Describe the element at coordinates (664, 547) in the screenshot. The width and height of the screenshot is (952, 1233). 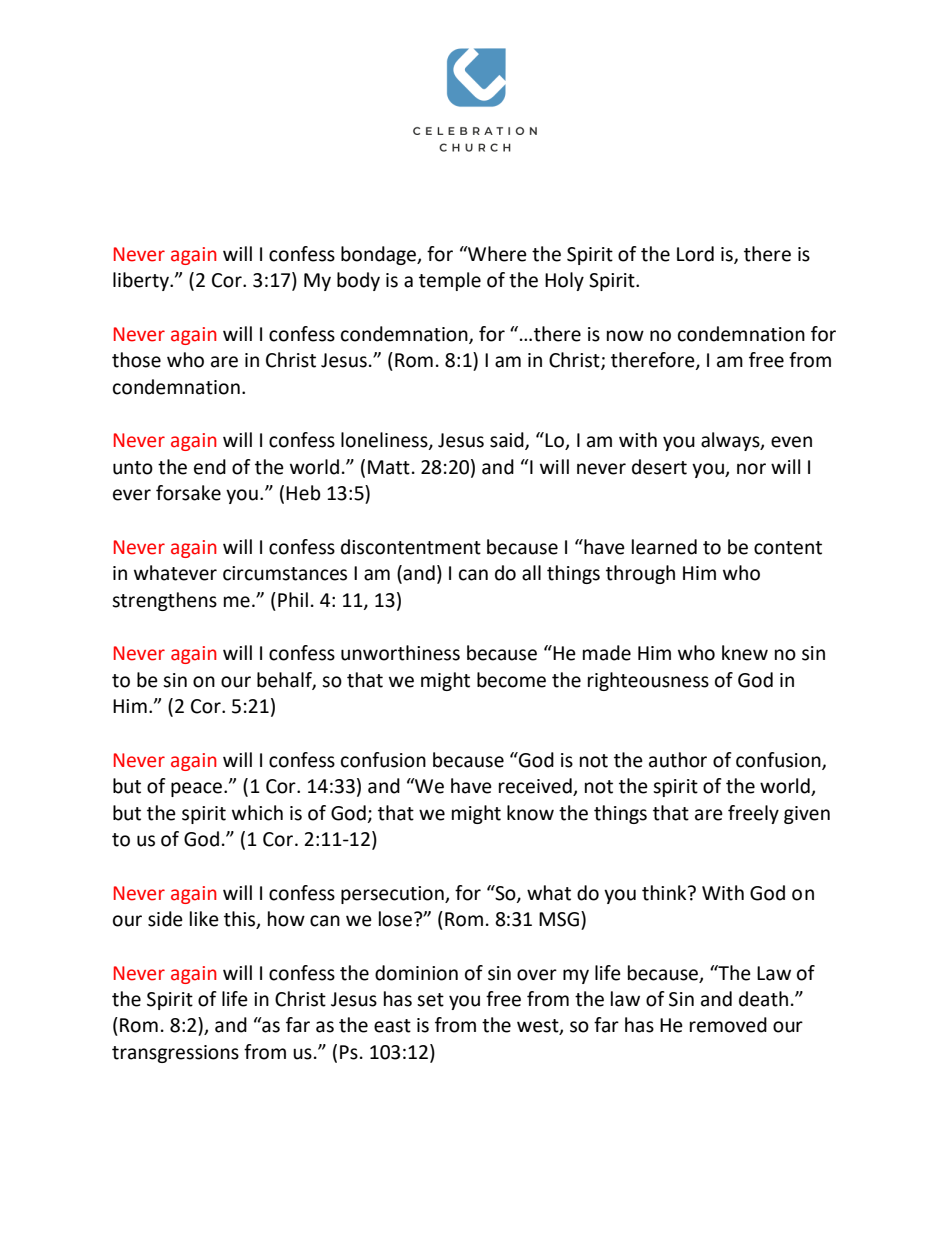
I see `learned` at that location.
